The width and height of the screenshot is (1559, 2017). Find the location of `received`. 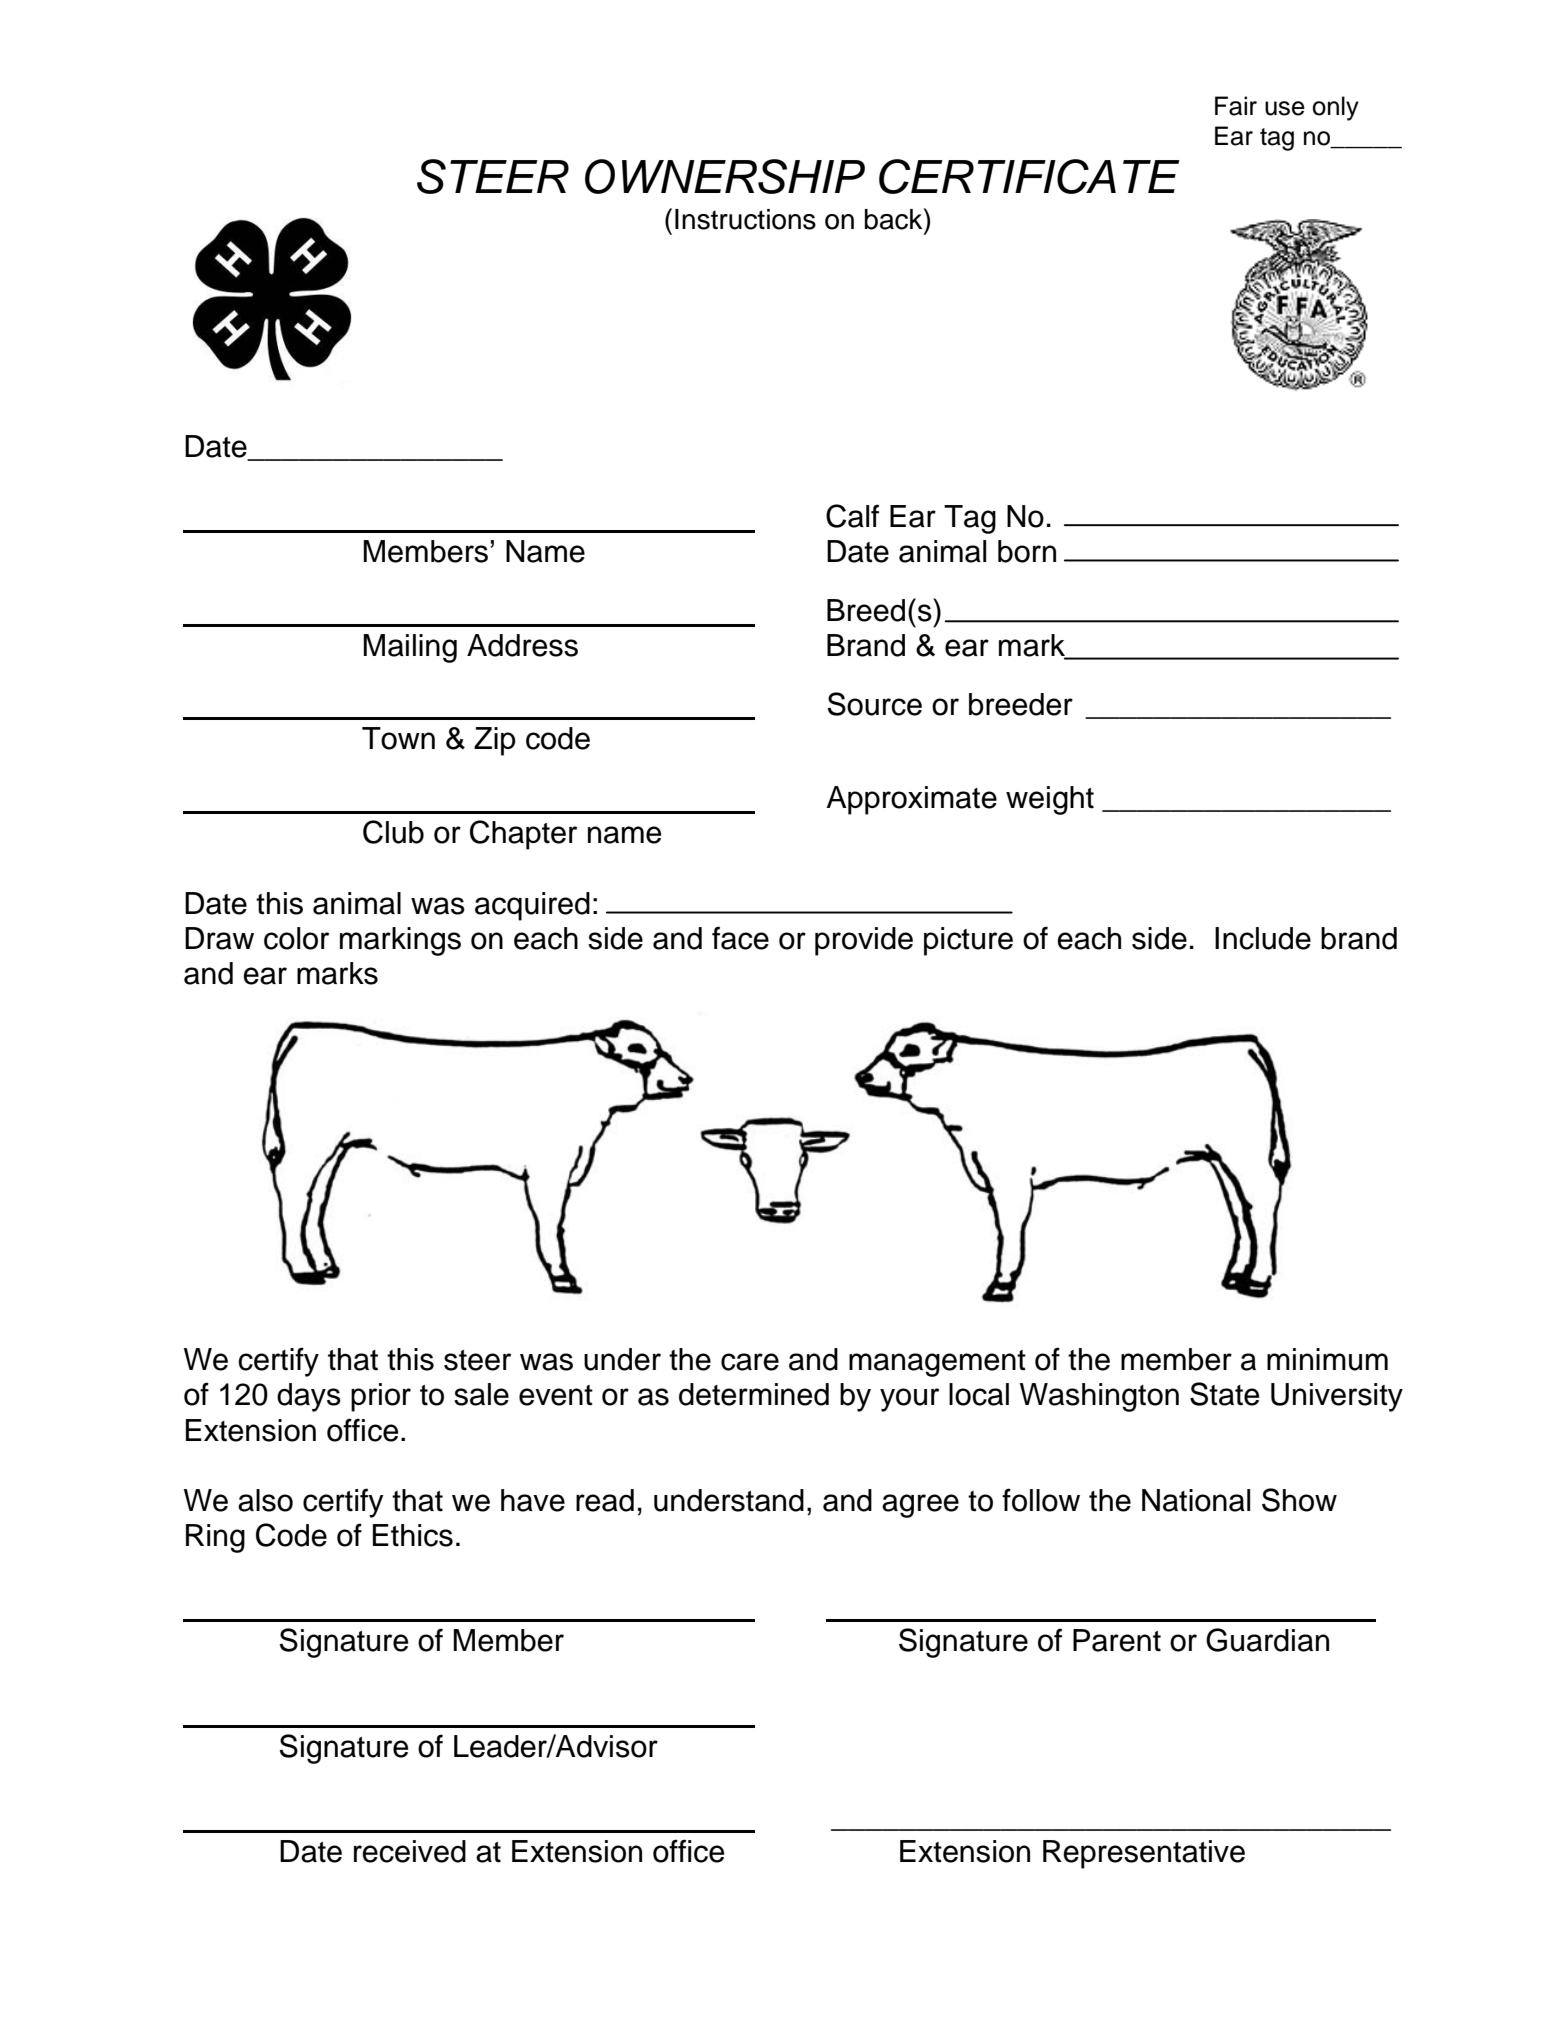

received is located at coordinates (410, 1851).
